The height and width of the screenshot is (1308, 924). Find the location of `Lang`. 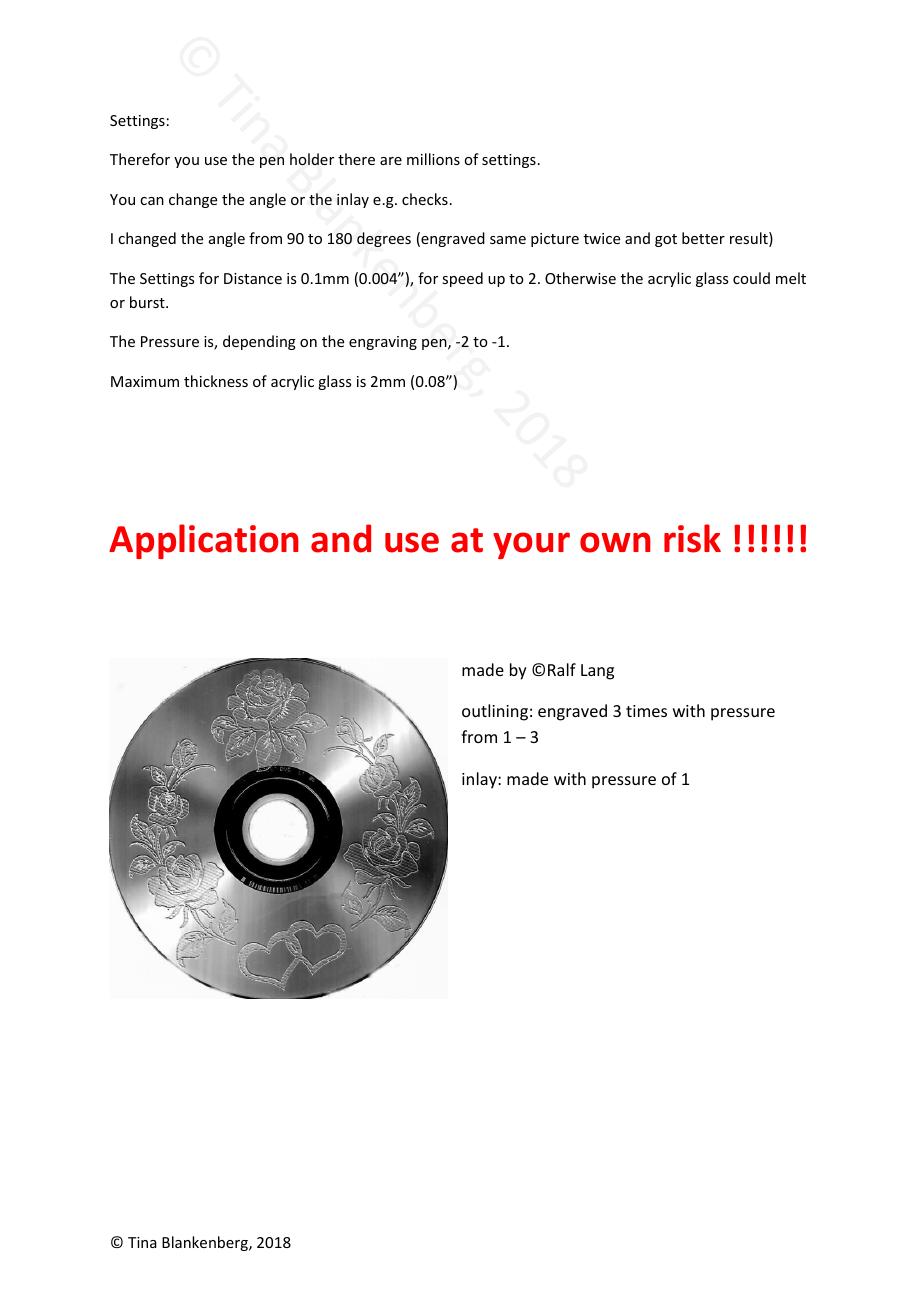

Lang is located at coordinates (597, 672).
